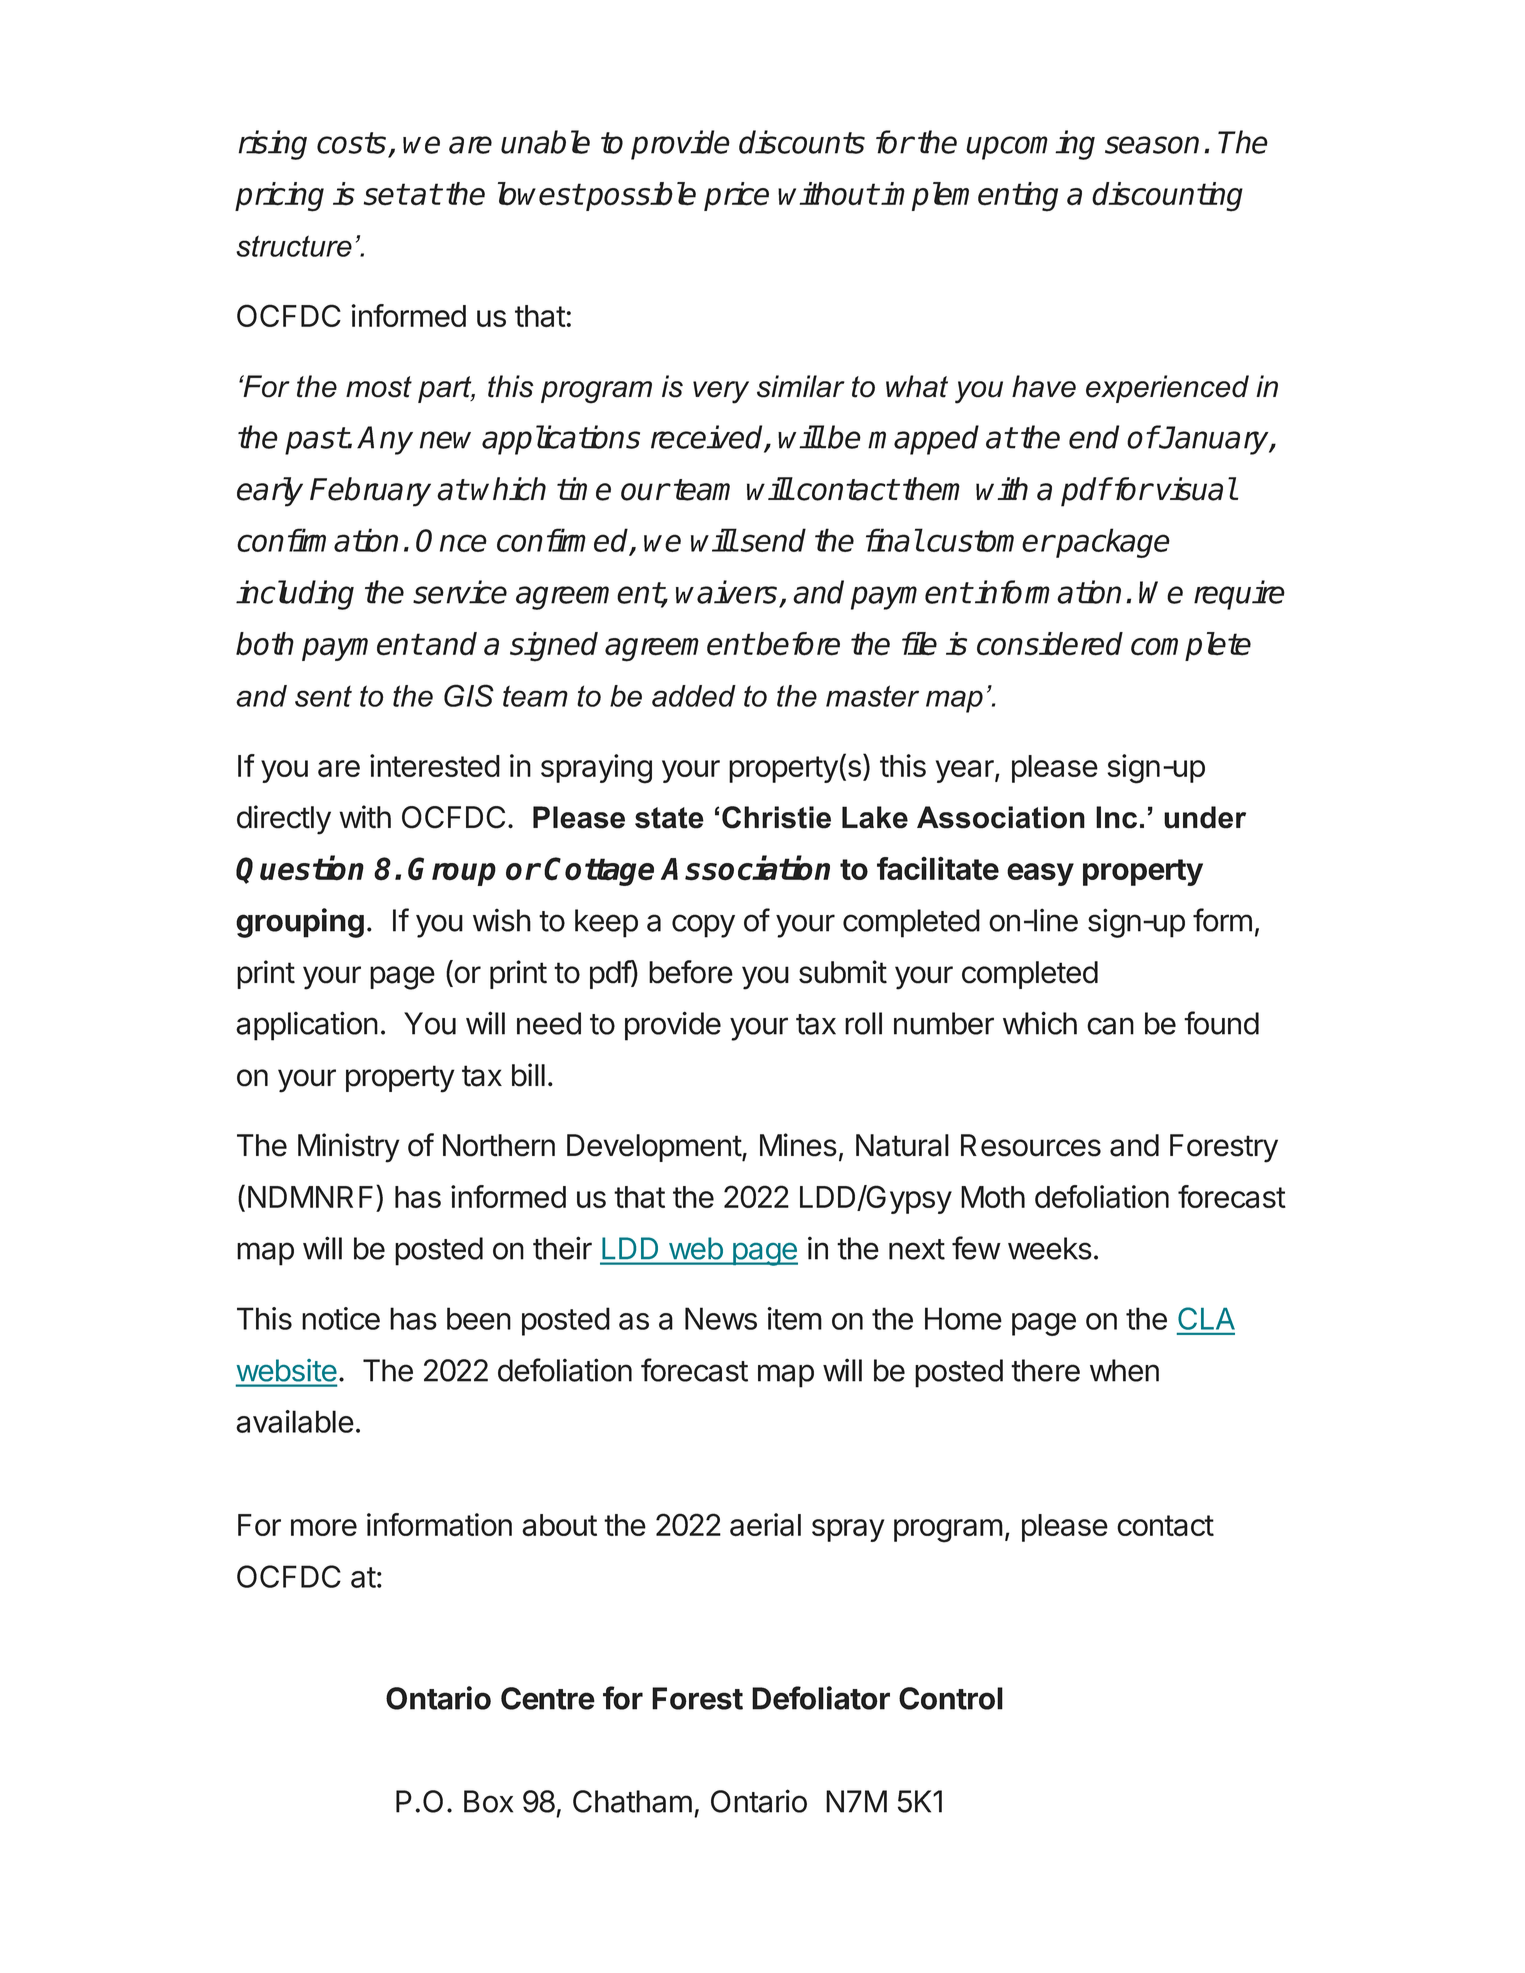 Image resolution: width=1525 pixels, height=1973 pixels. Describe the element at coordinates (349, 1148) in the screenshot. I see `Ministry` at that location.
